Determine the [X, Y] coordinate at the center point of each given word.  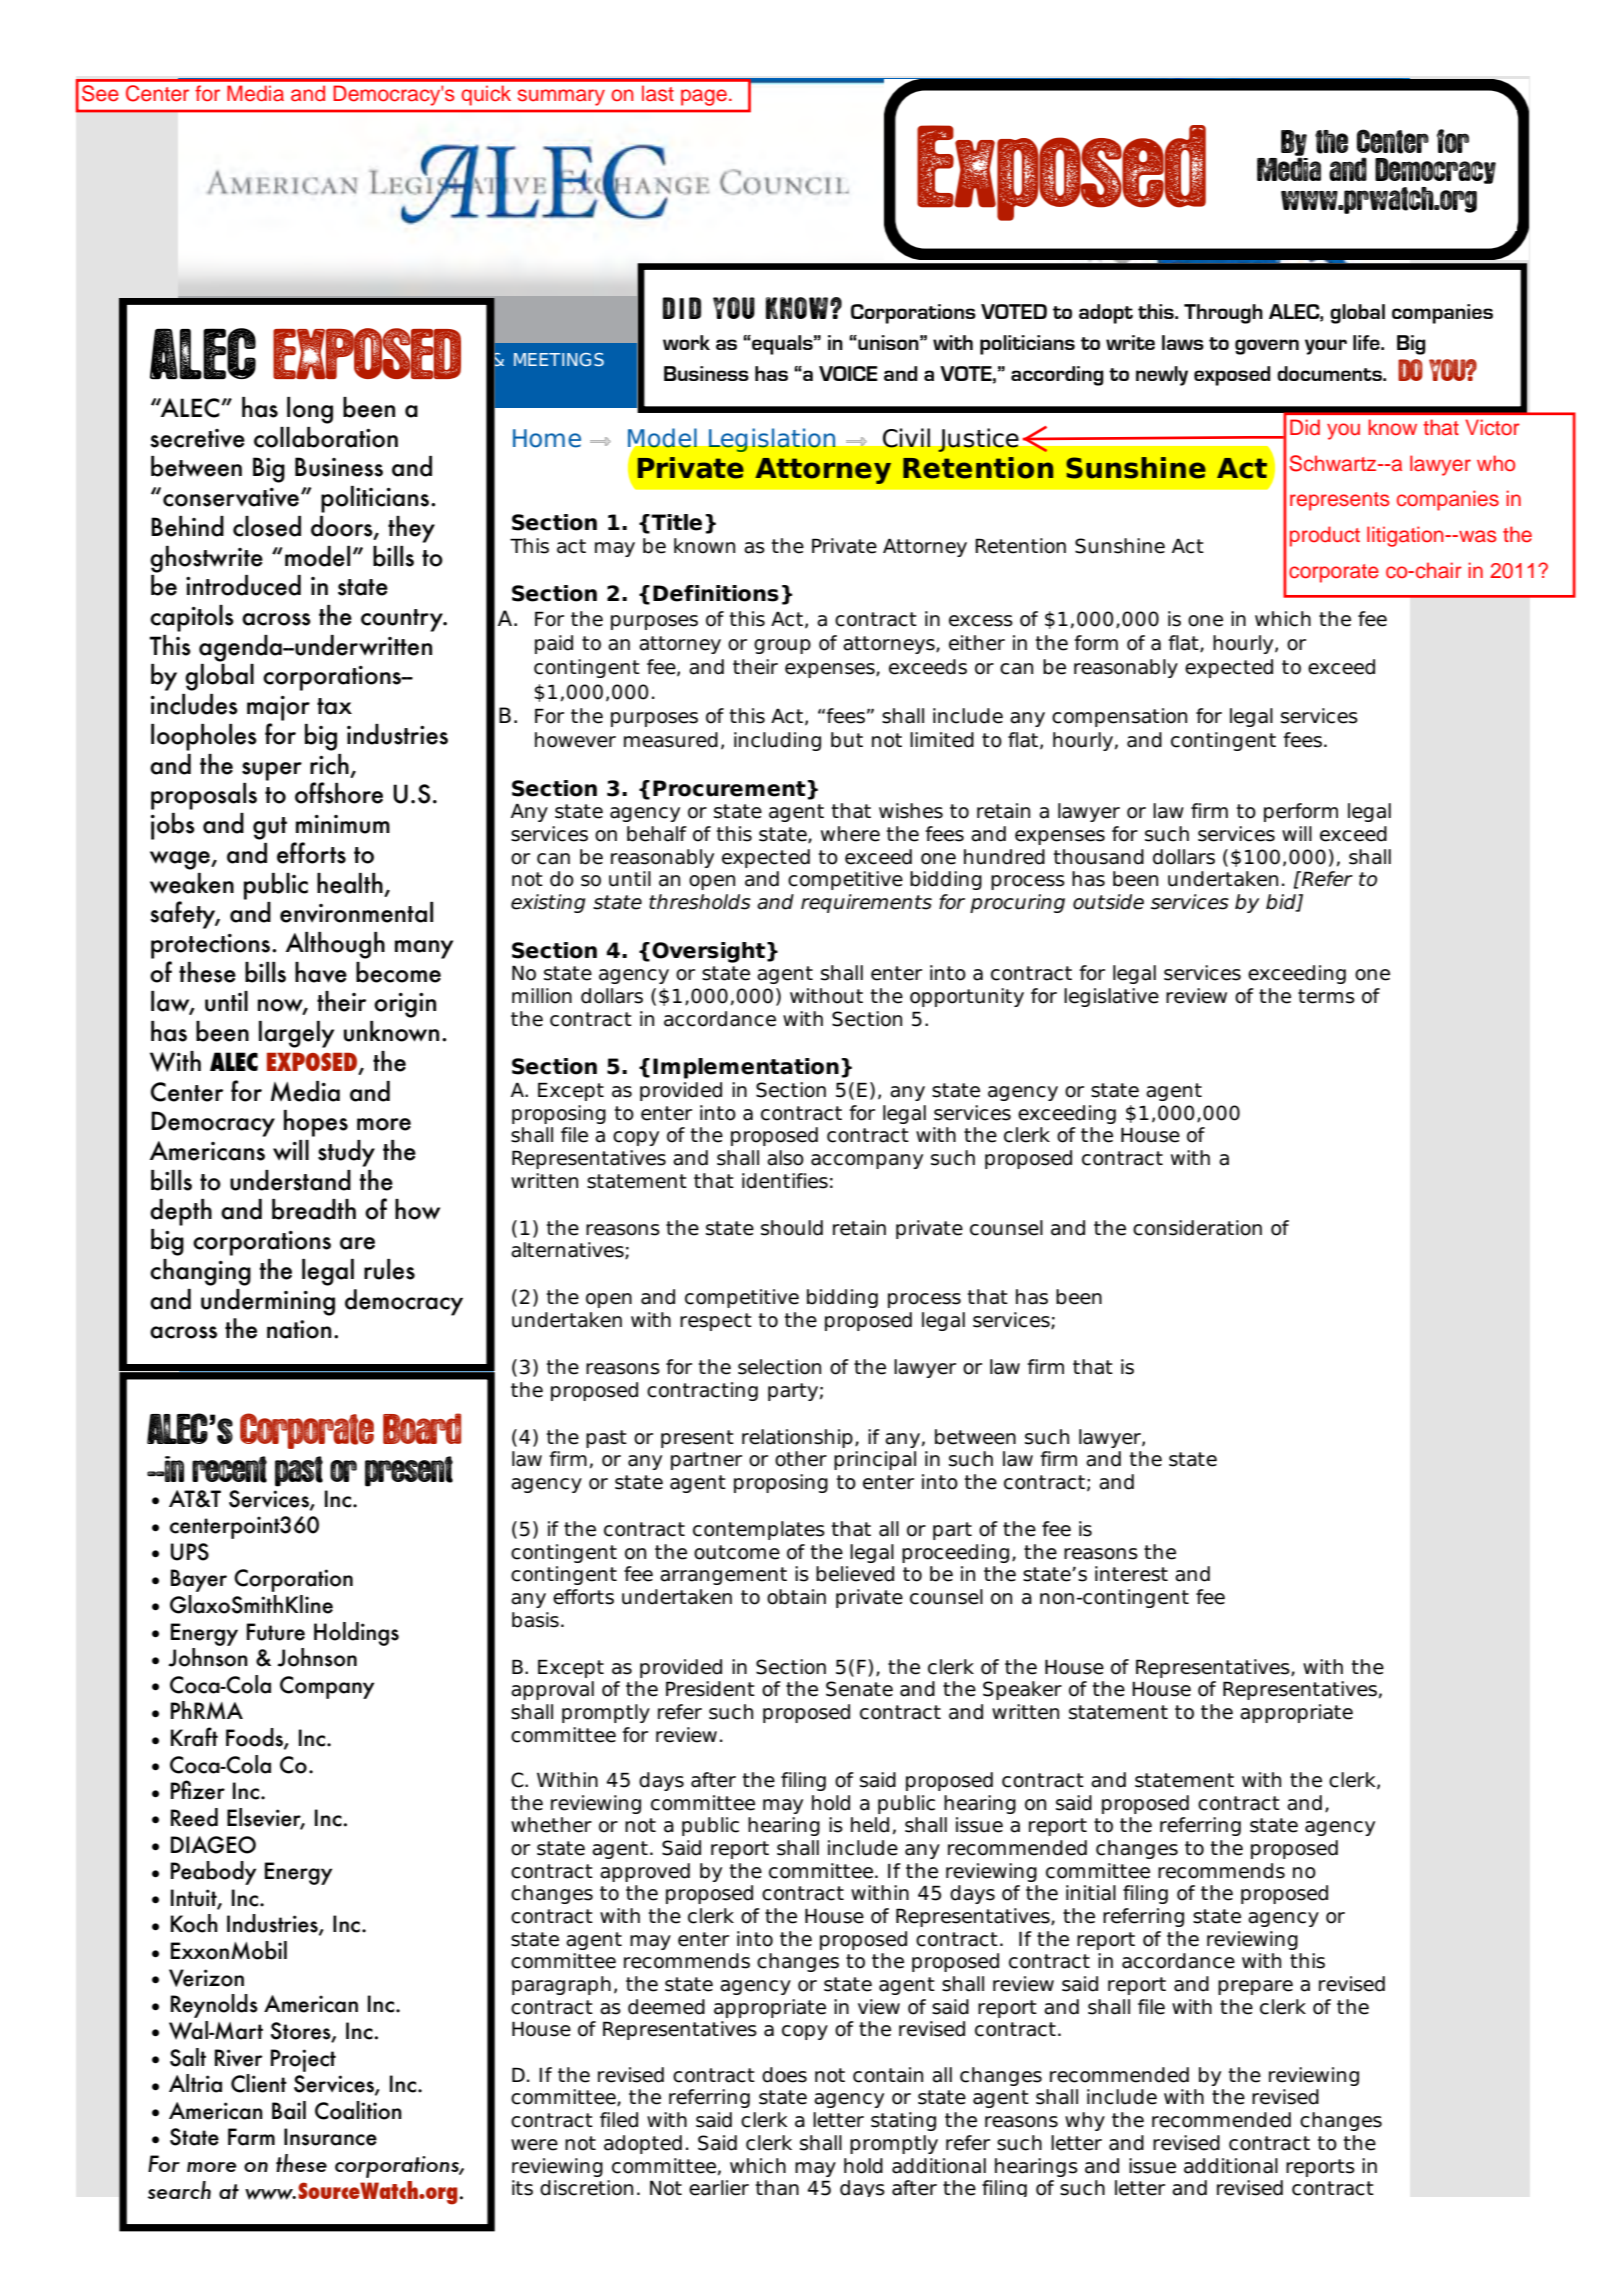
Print [291, 1148]
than [777, 2188]
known [704, 546]
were [534, 2145]
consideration [1197, 1228]
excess [981, 621]
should [792, 1228]
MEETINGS [559, 359]
